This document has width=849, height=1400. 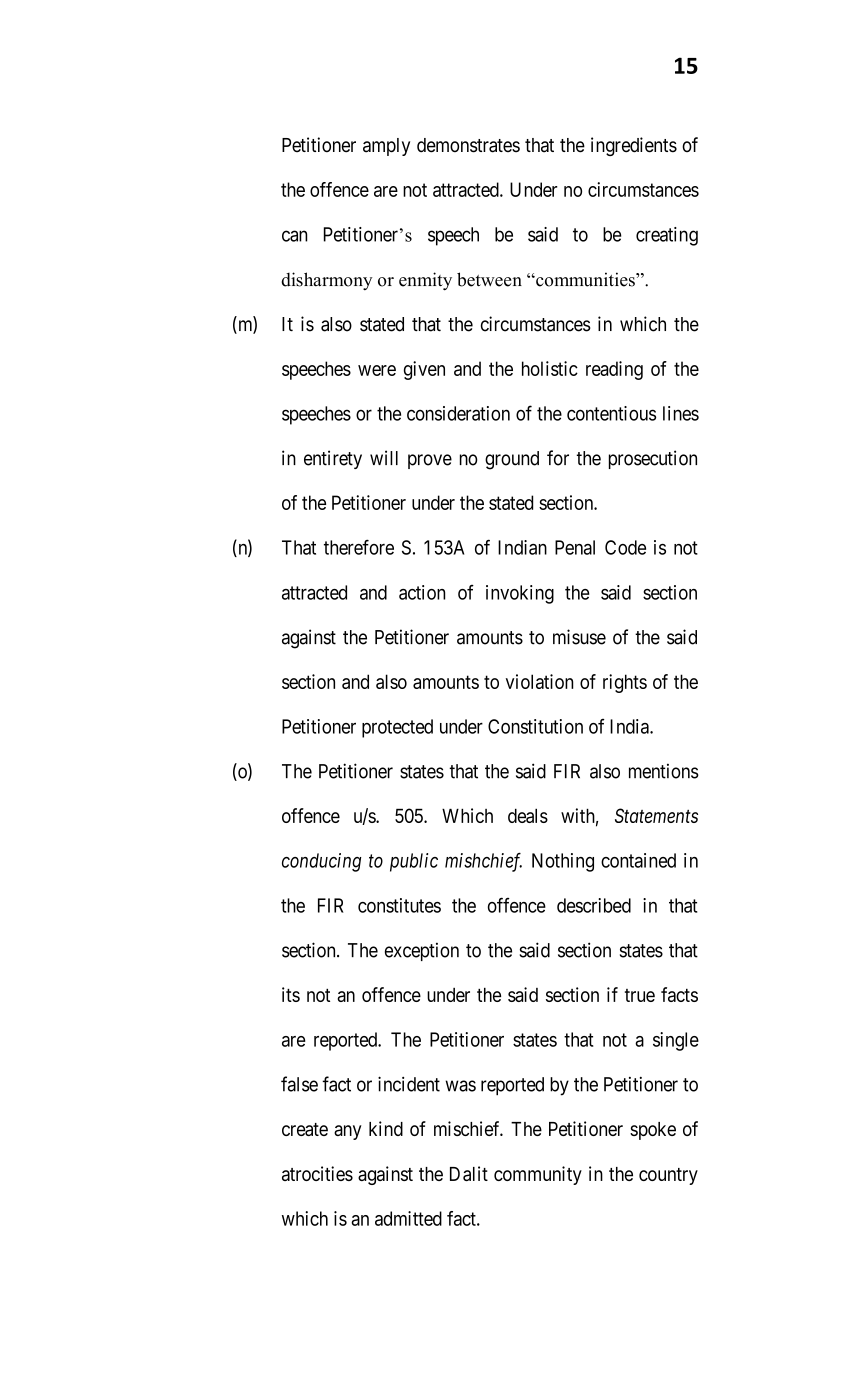 I want to click on demonstrates, so click(x=468, y=145).
